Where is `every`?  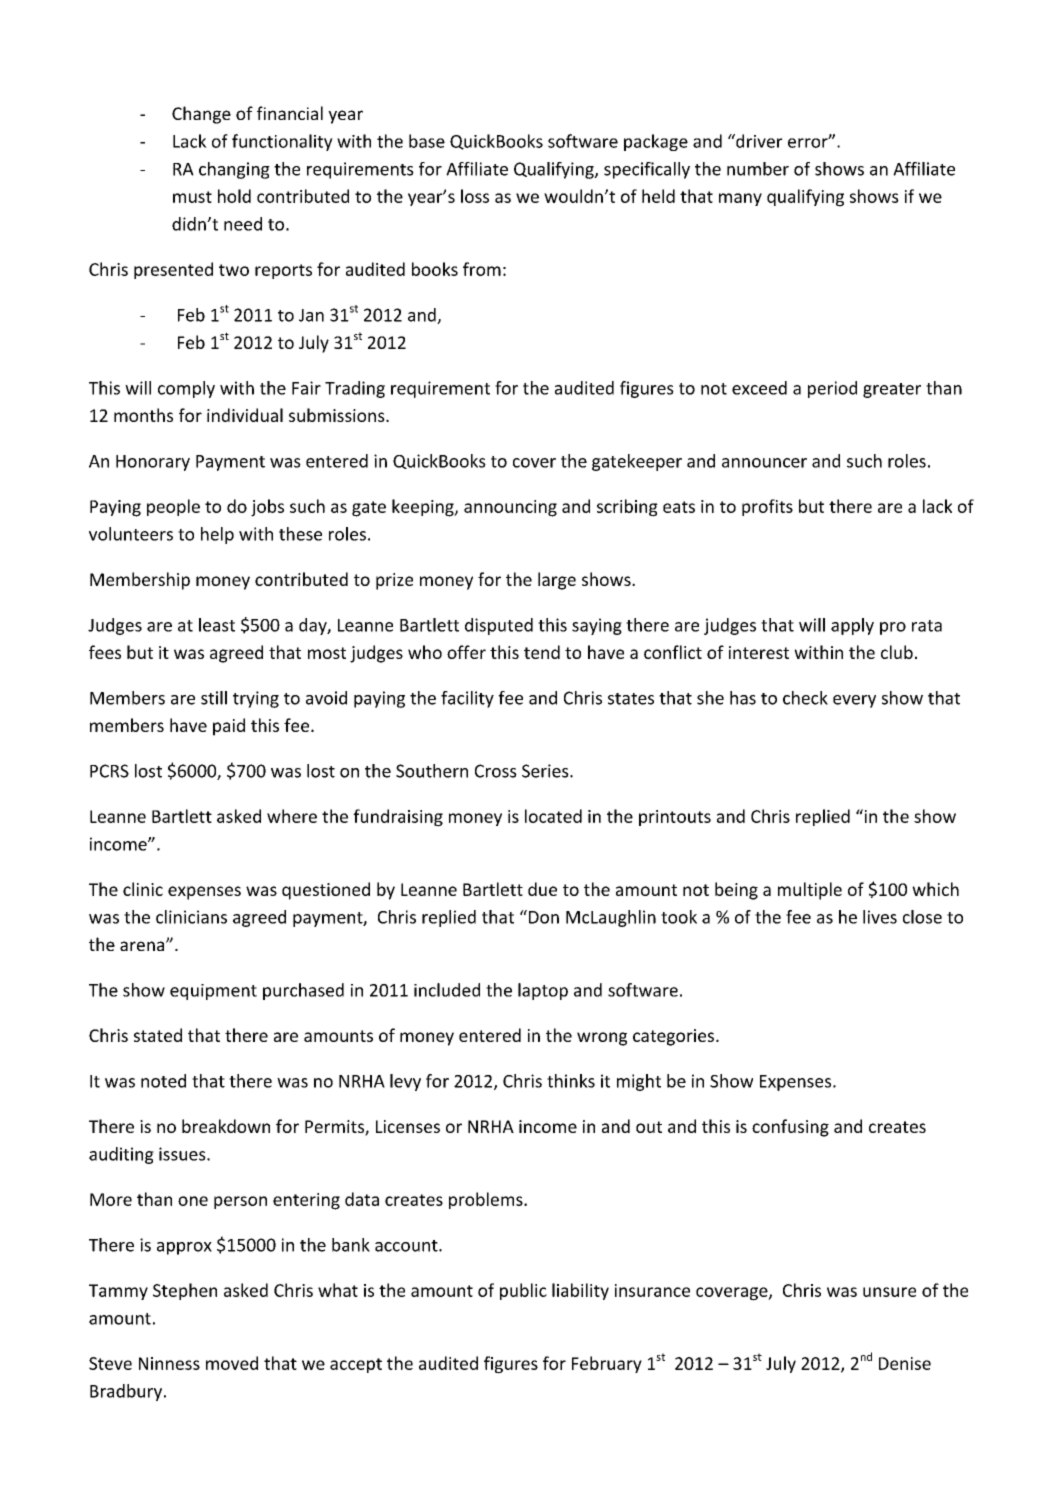 every is located at coordinates (854, 701).
